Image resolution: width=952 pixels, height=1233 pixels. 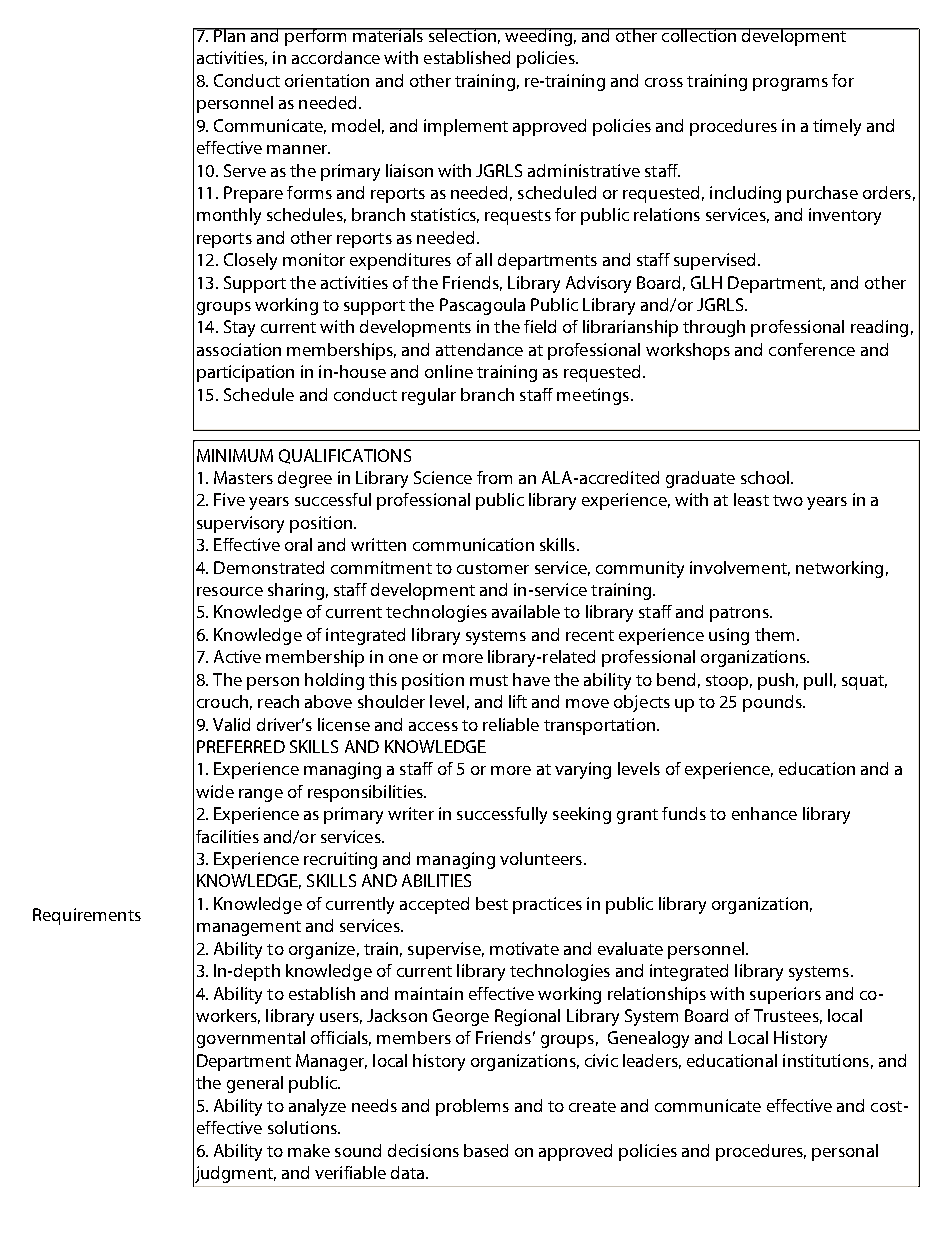 What do you see at coordinates (227, 836) in the screenshot?
I see `facilities` at bounding box center [227, 836].
